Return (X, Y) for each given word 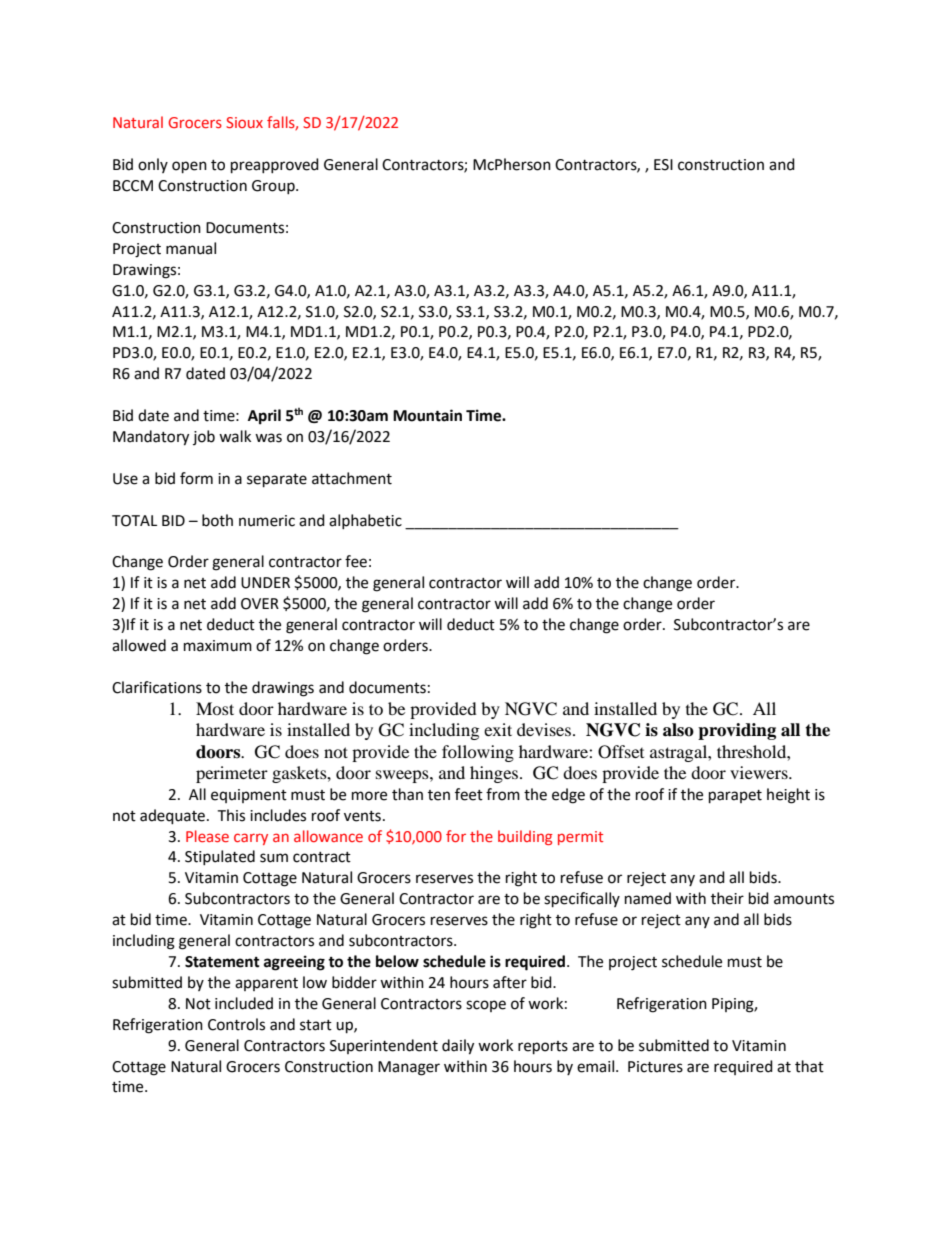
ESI (663, 165)
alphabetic (365, 521)
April (264, 417)
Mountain (427, 415)
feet (469, 794)
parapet (735, 797)
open (189, 167)
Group (274, 187)
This (231, 815)
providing (737, 731)
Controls (236, 1024)
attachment (352, 478)
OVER (260, 604)
